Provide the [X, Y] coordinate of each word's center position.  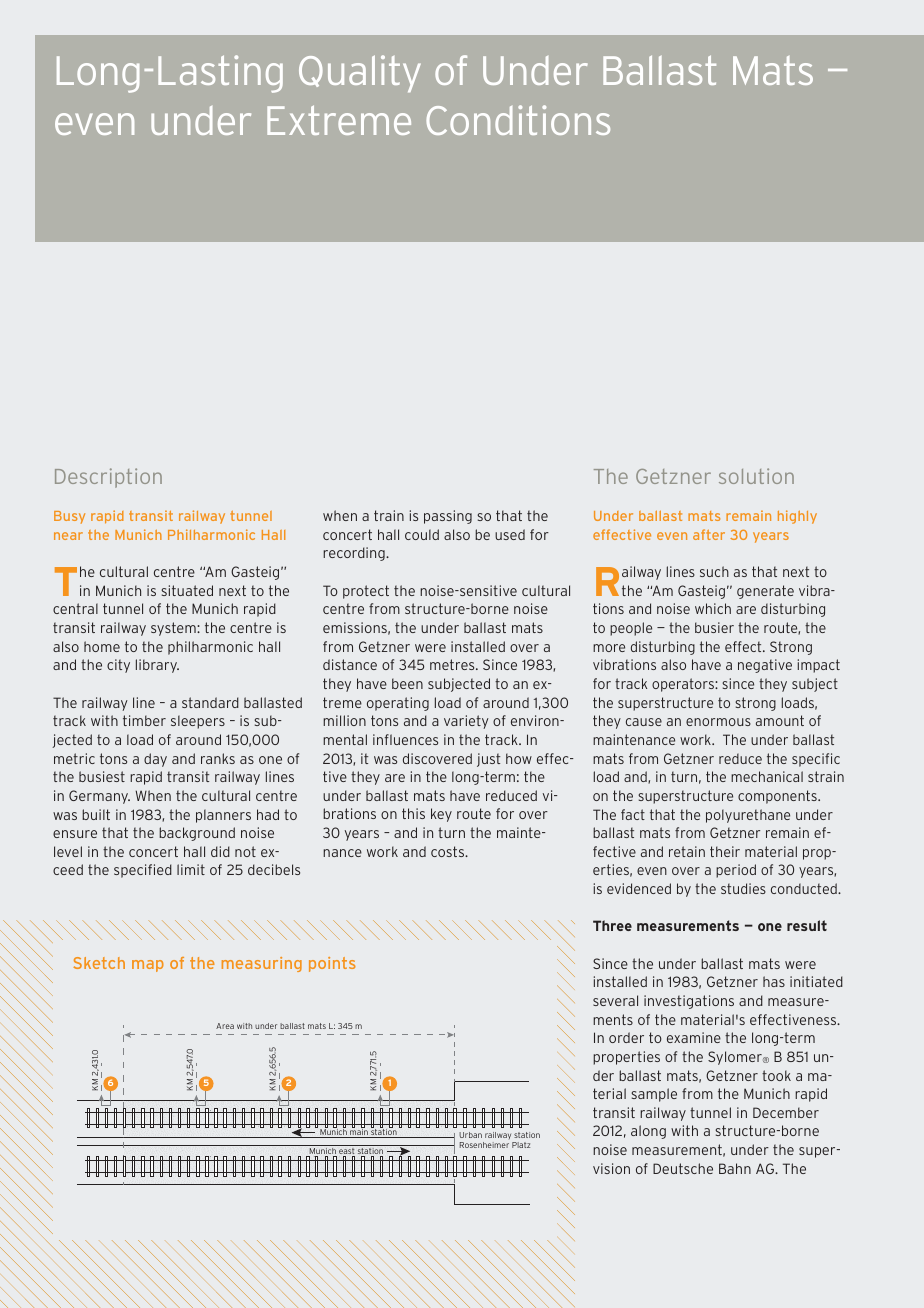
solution [756, 476]
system [174, 629]
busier [714, 627]
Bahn [735, 1168]
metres [453, 664]
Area [225, 1026]
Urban [470, 1135]
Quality [360, 73]
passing [448, 517]
